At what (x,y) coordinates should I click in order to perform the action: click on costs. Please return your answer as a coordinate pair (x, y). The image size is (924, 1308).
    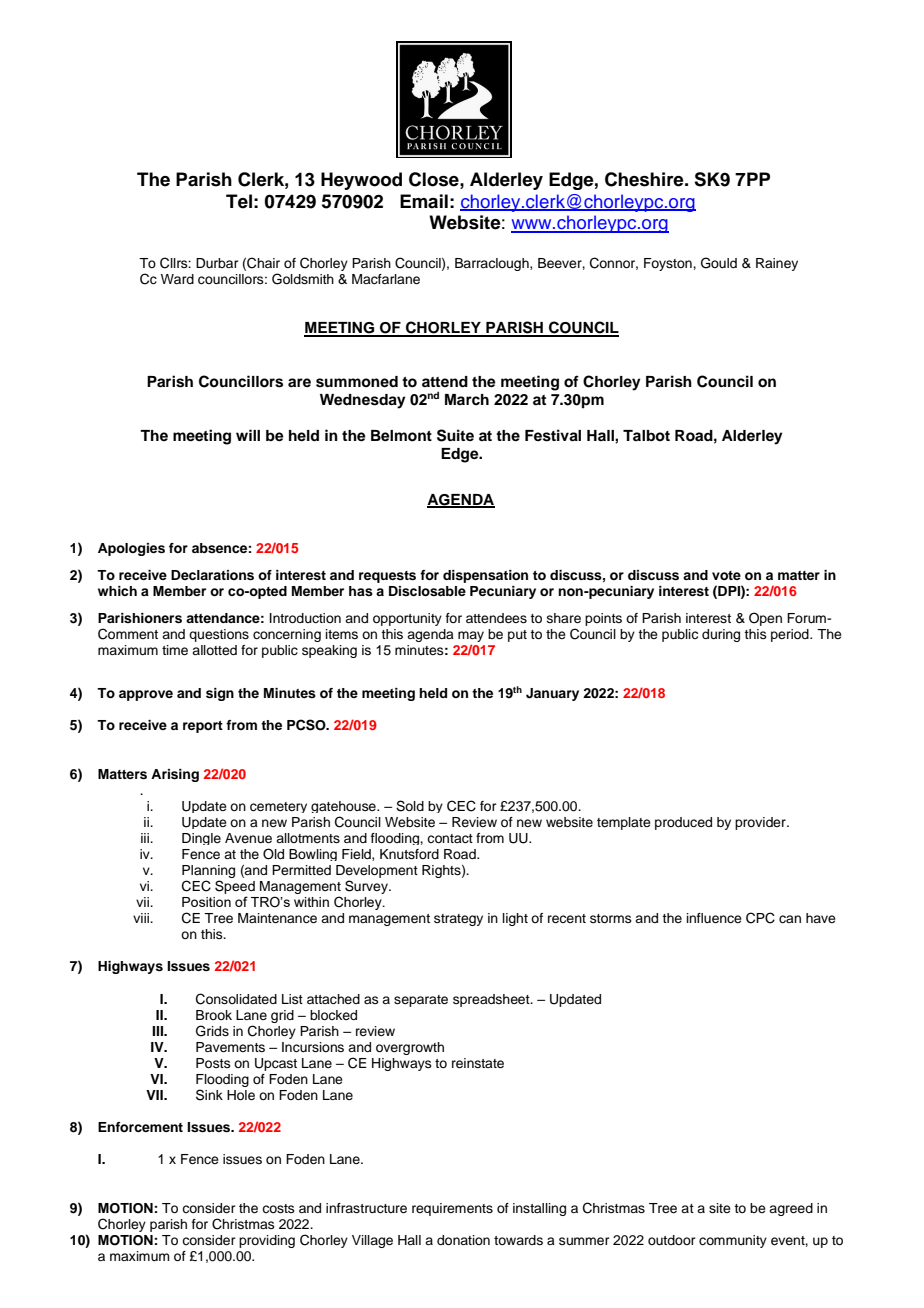
    Looking at the image, I should click on (278, 1208).
